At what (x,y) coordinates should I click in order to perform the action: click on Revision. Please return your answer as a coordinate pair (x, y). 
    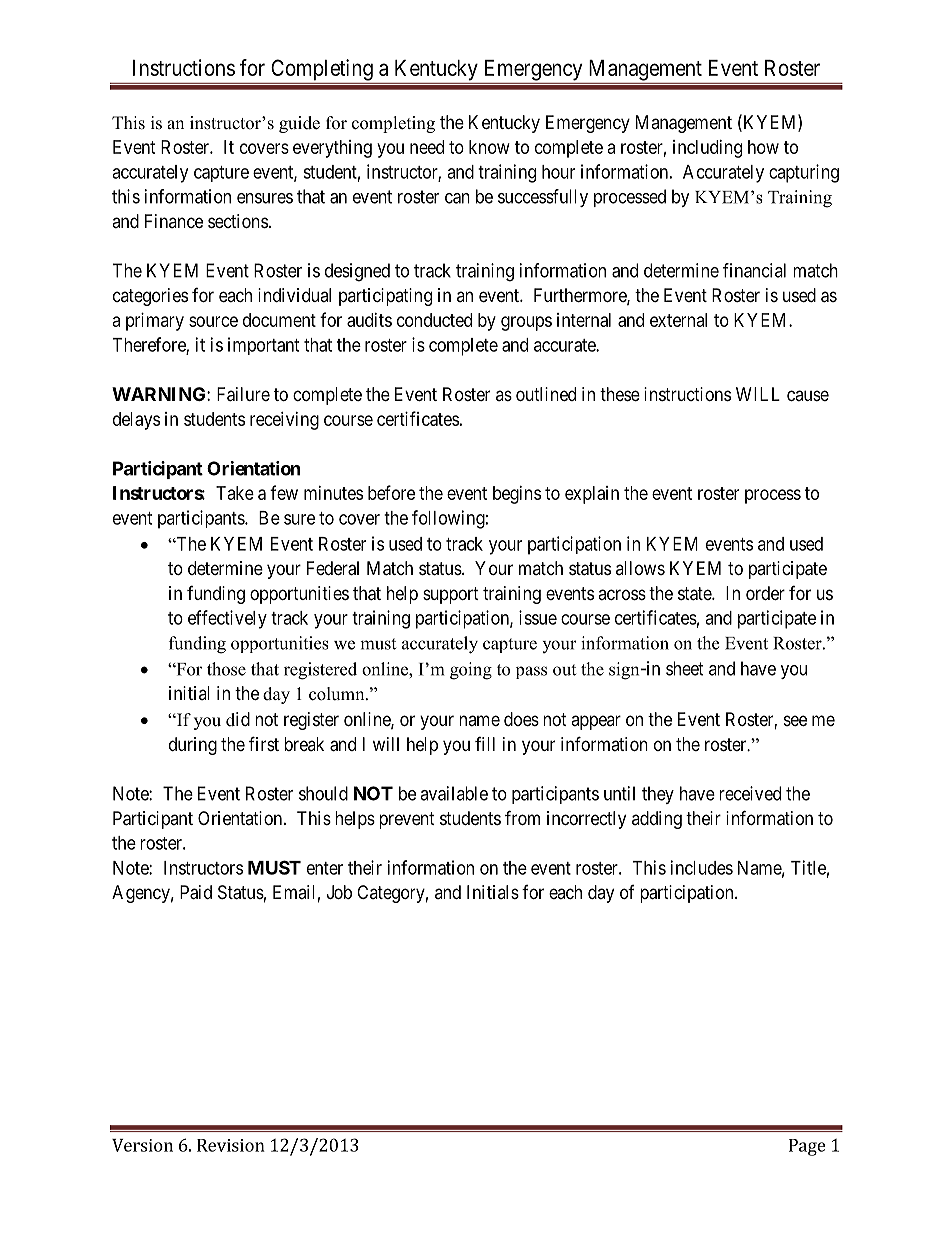
    Looking at the image, I should click on (231, 1145).
